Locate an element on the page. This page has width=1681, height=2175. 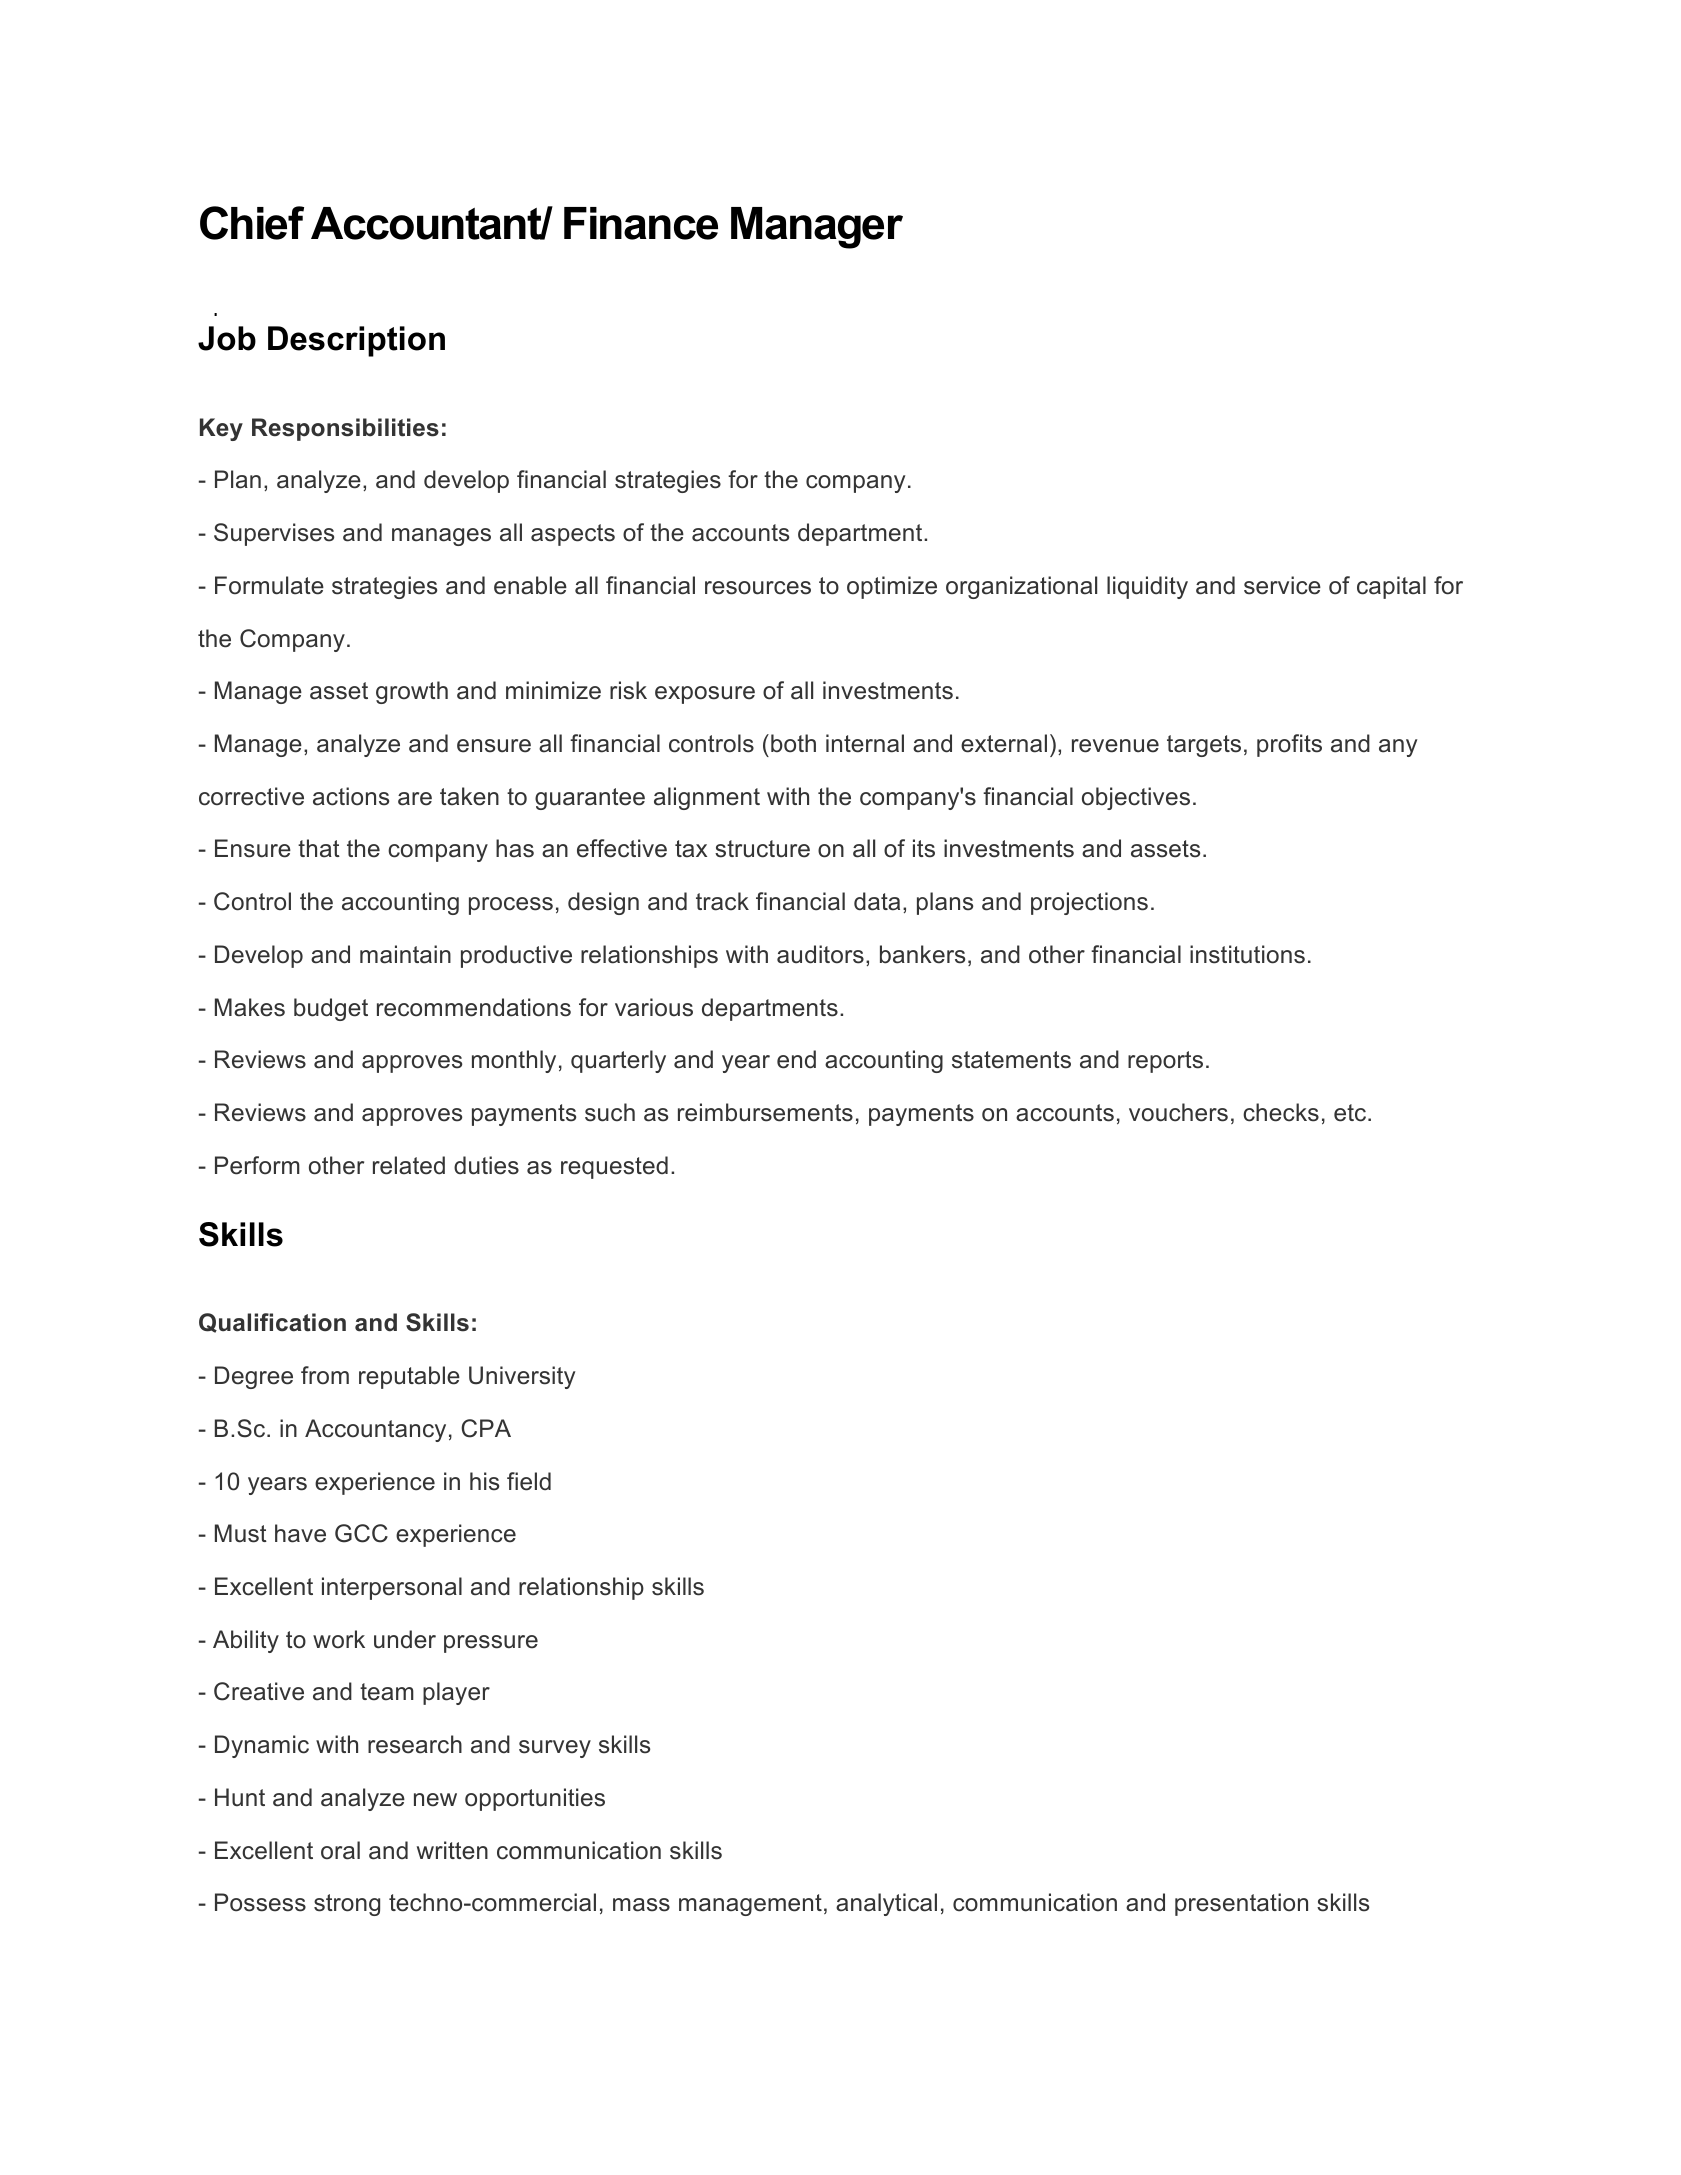
Description is located at coordinates (356, 341).
